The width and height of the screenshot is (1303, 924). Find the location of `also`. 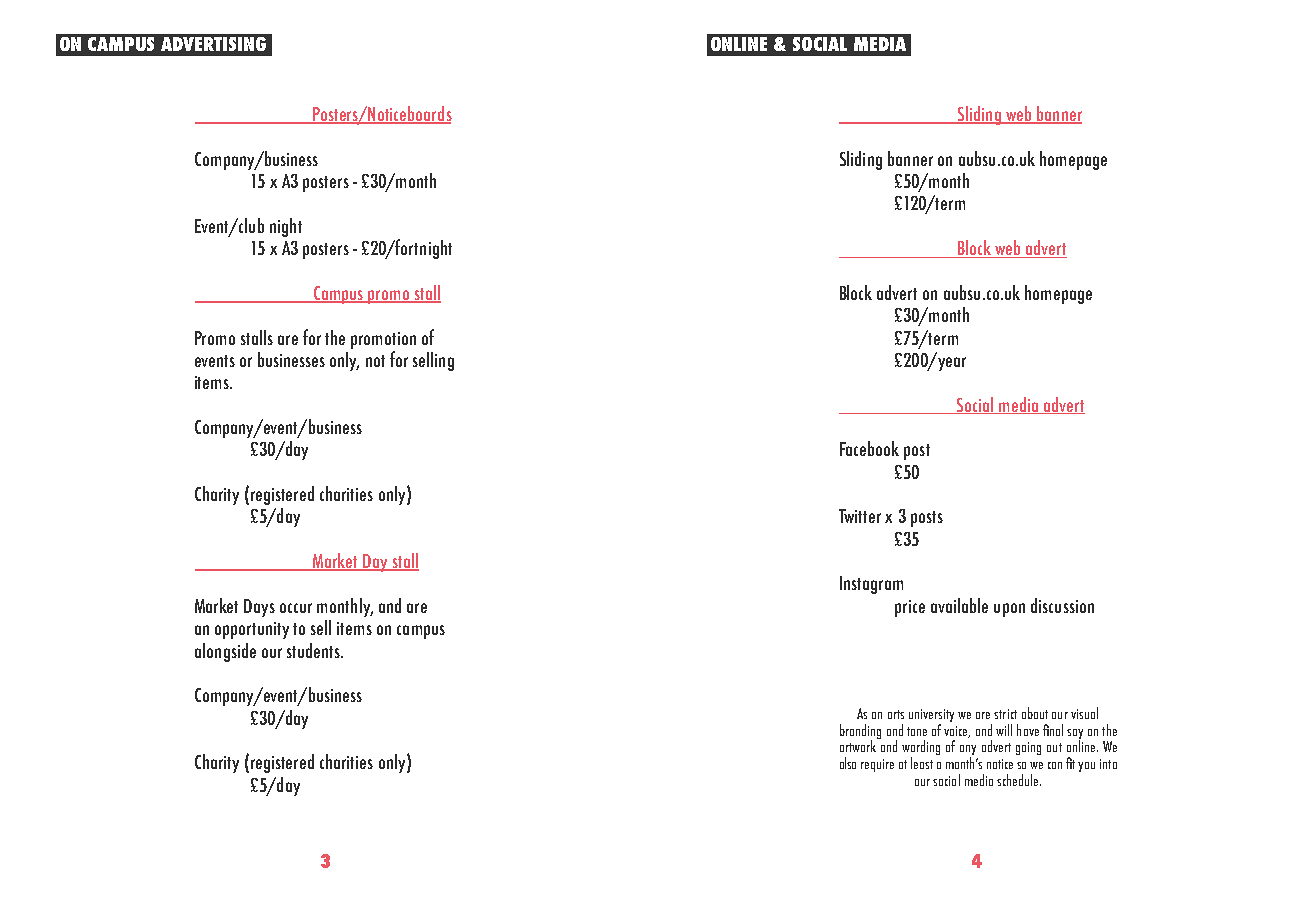

also is located at coordinates (848, 763).
